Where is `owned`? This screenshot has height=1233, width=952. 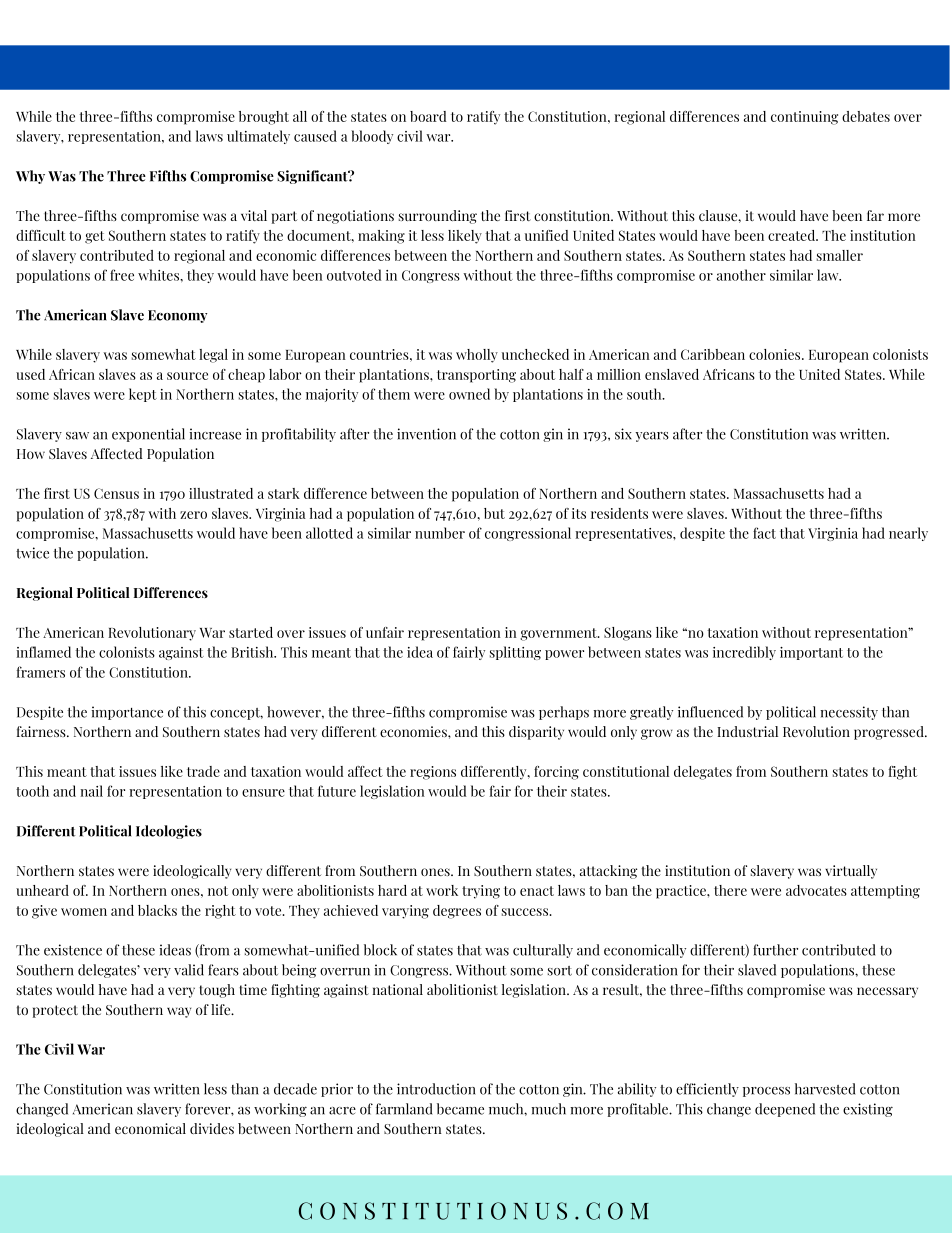
owned is located at coordinates (469, 394).
